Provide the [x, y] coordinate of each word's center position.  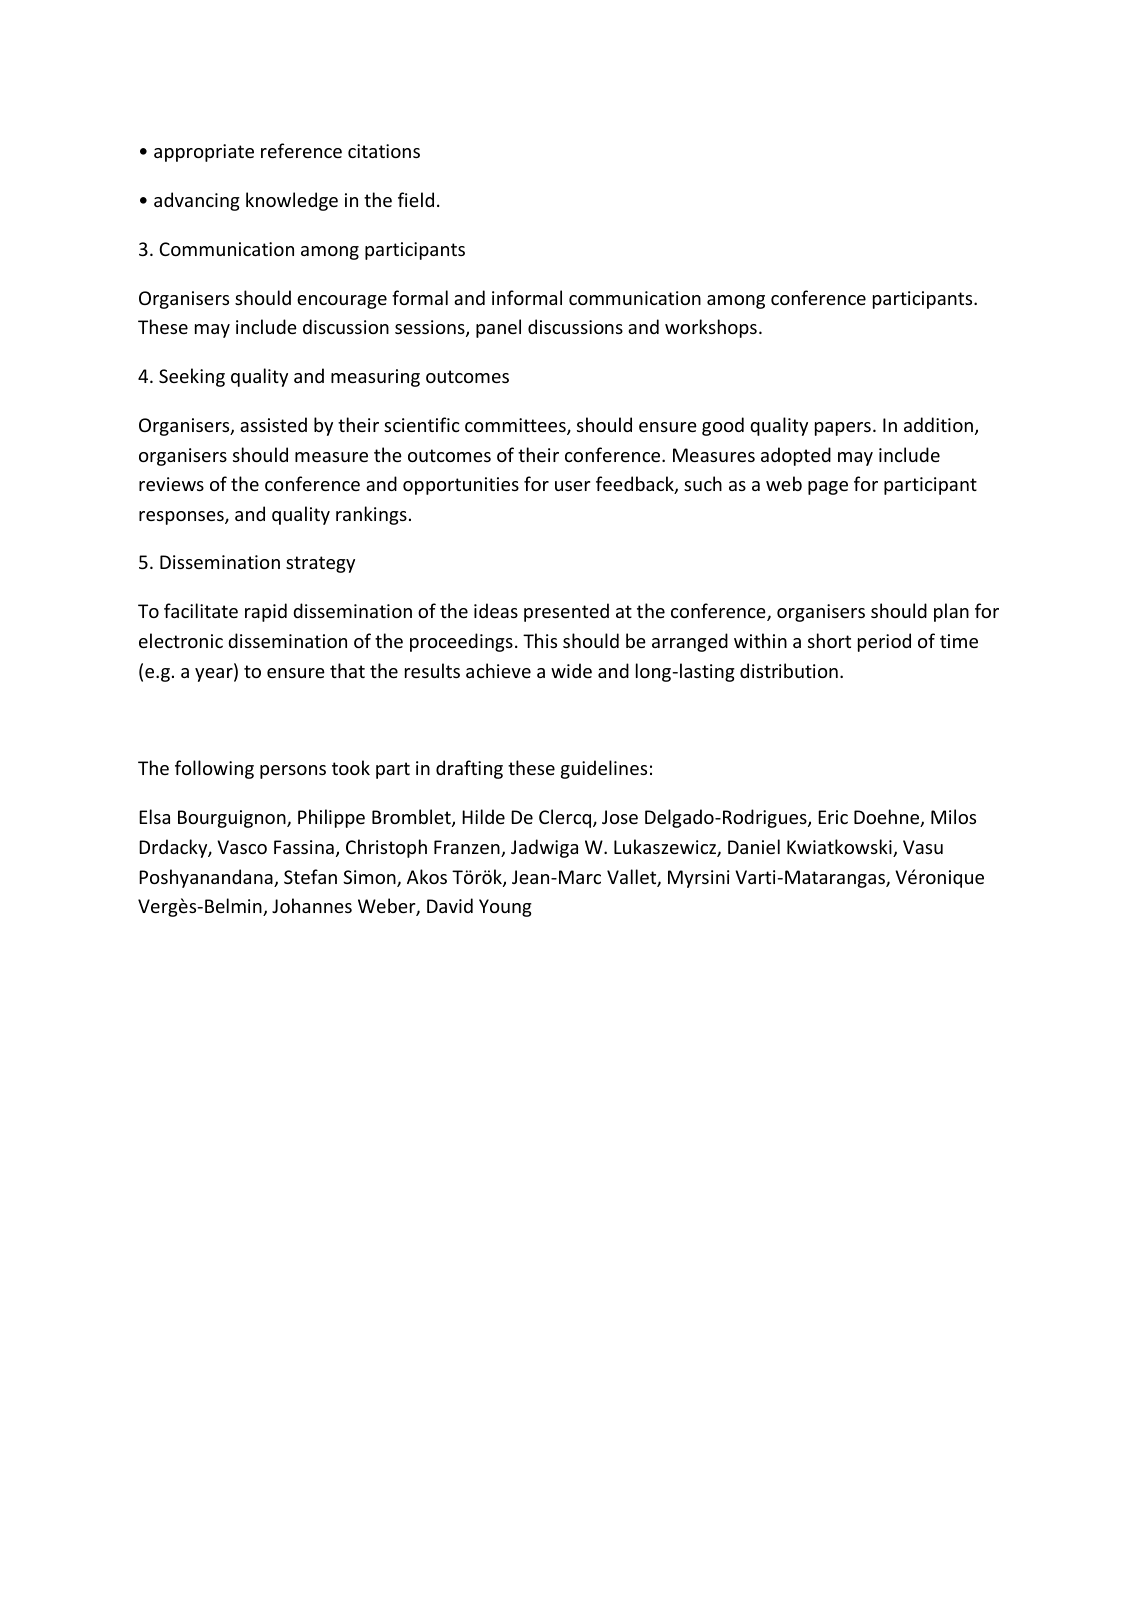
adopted [796, 456]
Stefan [310, 876]
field [416, 199]
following [214, 769]
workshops [711, 328]
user [573, 486]
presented [566, 612]
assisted [273, 424]
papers [843, 429]
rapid [266, 612]
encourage [342, 302]
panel [498, 328]
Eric [833, 817]
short [829, 640]
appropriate [204, 153]
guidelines [604, 769]
